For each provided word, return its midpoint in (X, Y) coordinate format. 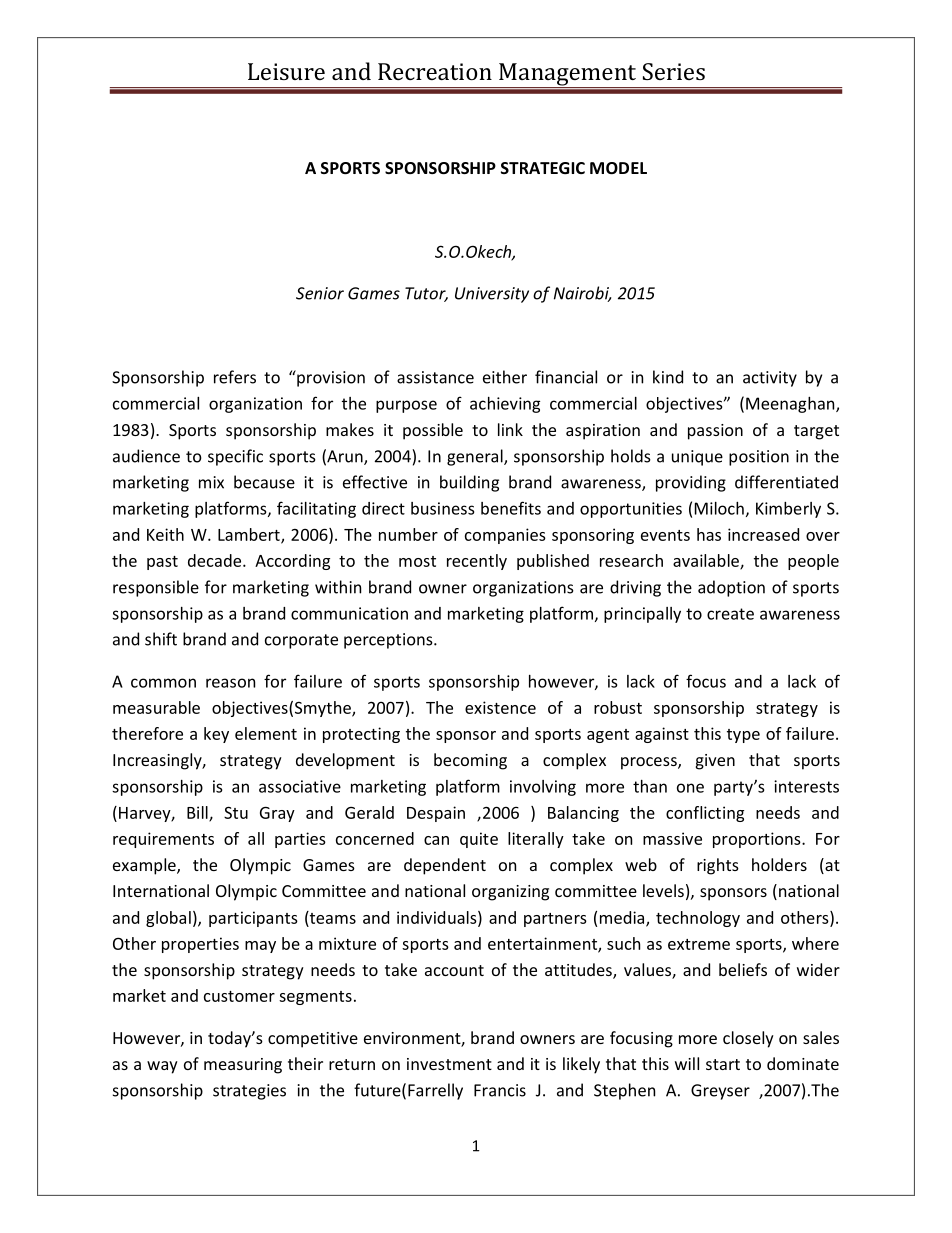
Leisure (286, 71)
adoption (731, 588)
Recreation (435, 71)
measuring (243, 1066)
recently (477, 562)
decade (216, 560)
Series (674, 71)
